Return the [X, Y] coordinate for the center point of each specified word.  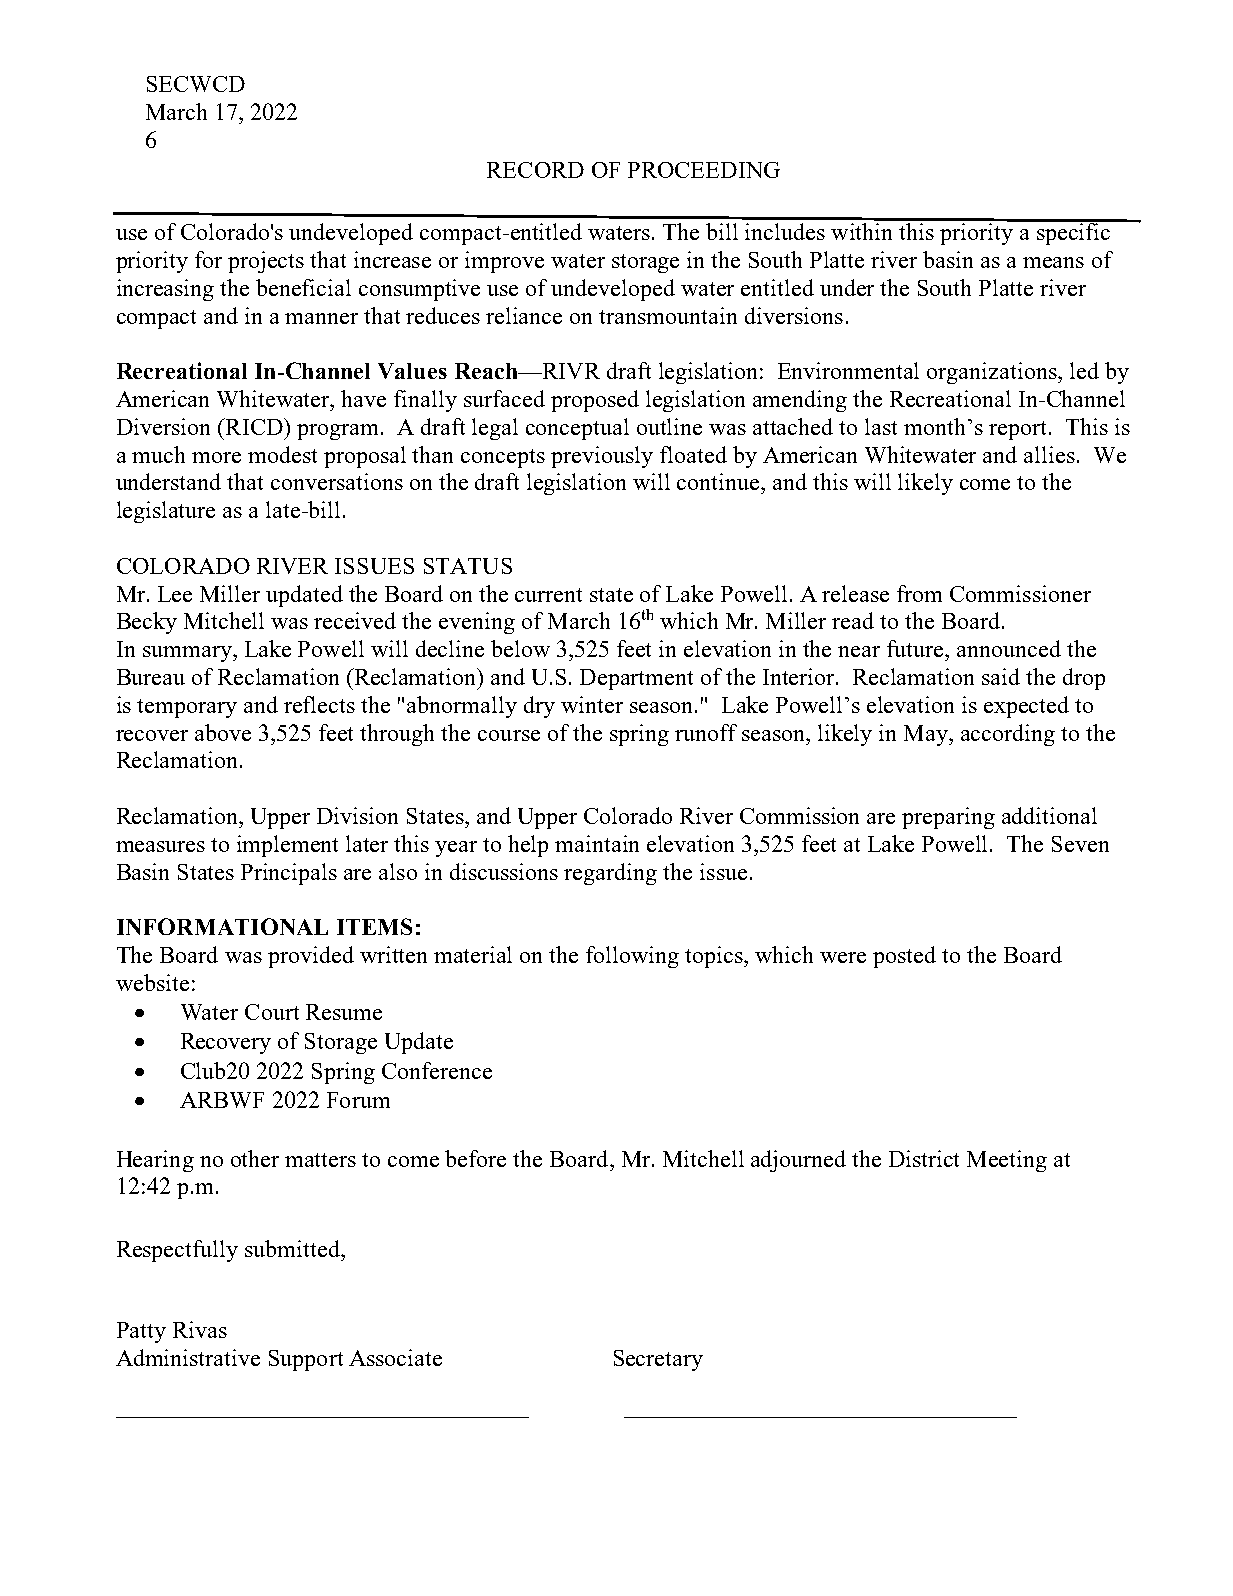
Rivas [200, 1329]
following [632, 957]
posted [904, 957]
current [548, 595]
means [1053, 262]
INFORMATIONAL [222, 926]
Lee [175, 594]
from [919, 593]
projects [266, 262]
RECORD [535, 170]
